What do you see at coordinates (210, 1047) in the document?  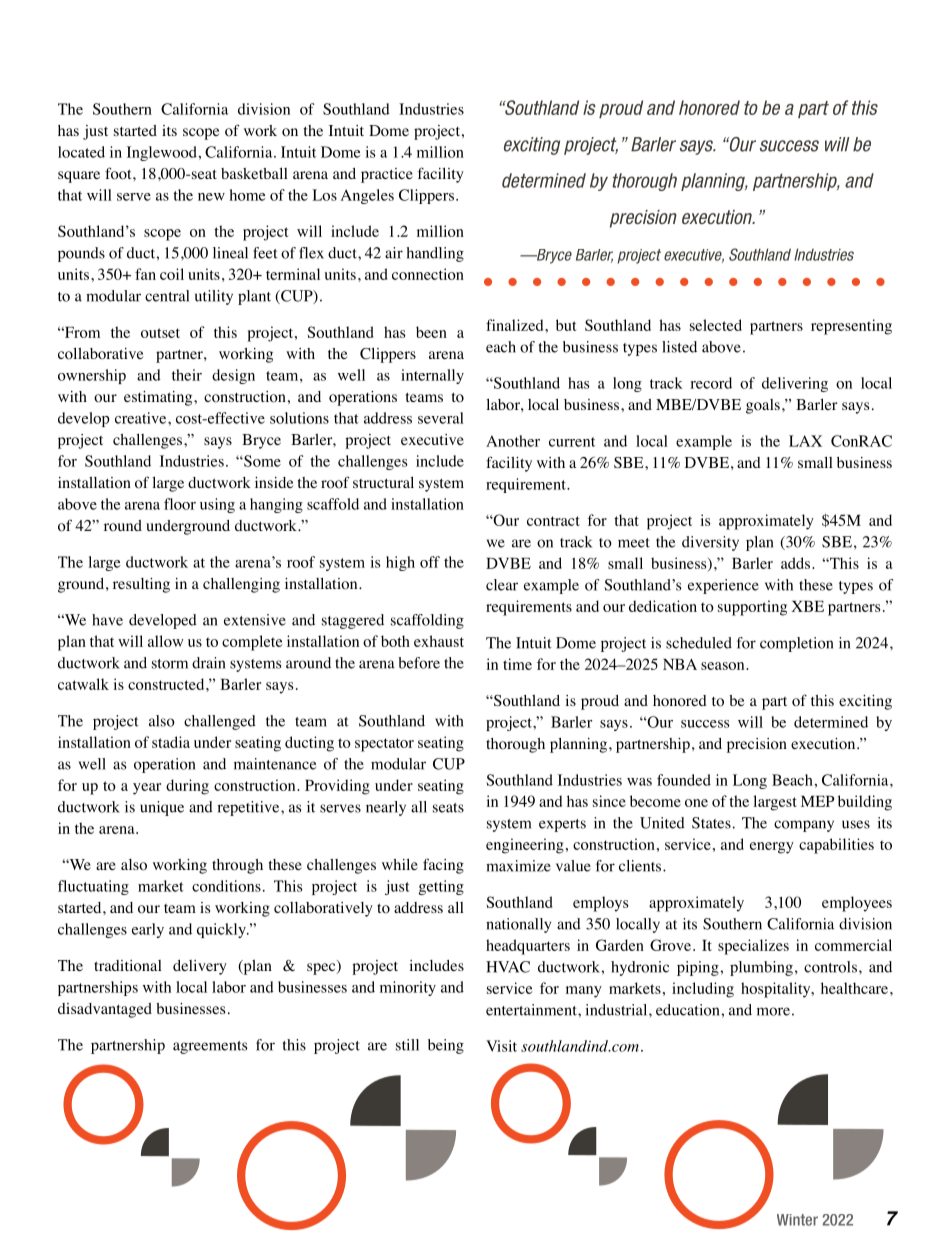 I see `agreements` at bounding box center [210, 1047].
